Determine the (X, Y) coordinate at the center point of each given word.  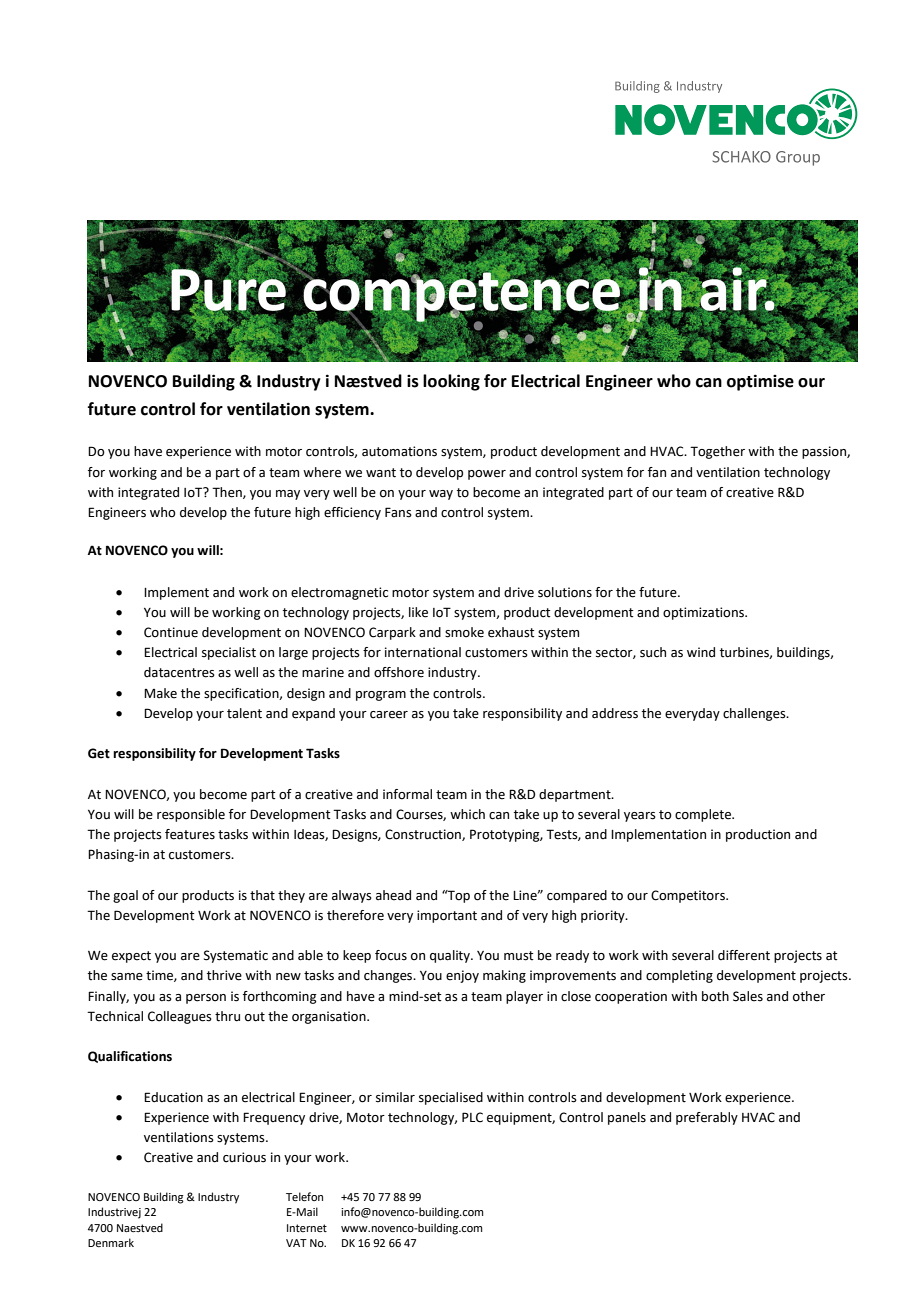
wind (701, 652)
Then (228, 493)
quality (451, 956)
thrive (224, 975)
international (423, 652)
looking (451, 382)
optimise (760, 382)
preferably (707, 1118)
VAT (296, 1243)
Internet (307, 1228)
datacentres (179, 672)
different (744, 955)
